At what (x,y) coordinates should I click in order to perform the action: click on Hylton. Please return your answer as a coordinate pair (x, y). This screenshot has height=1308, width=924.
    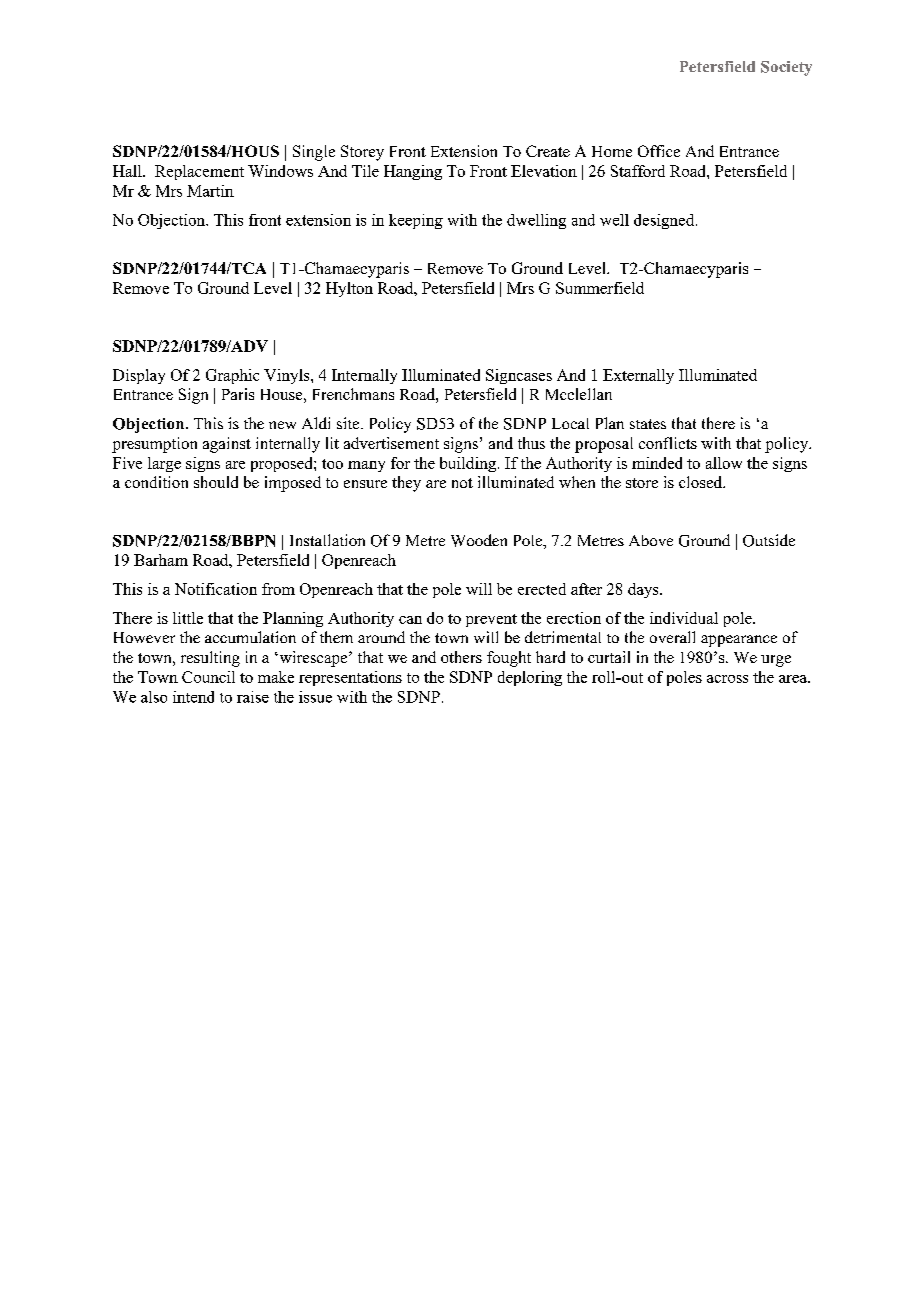
    Looking at the image, I should click on (349, 289).
